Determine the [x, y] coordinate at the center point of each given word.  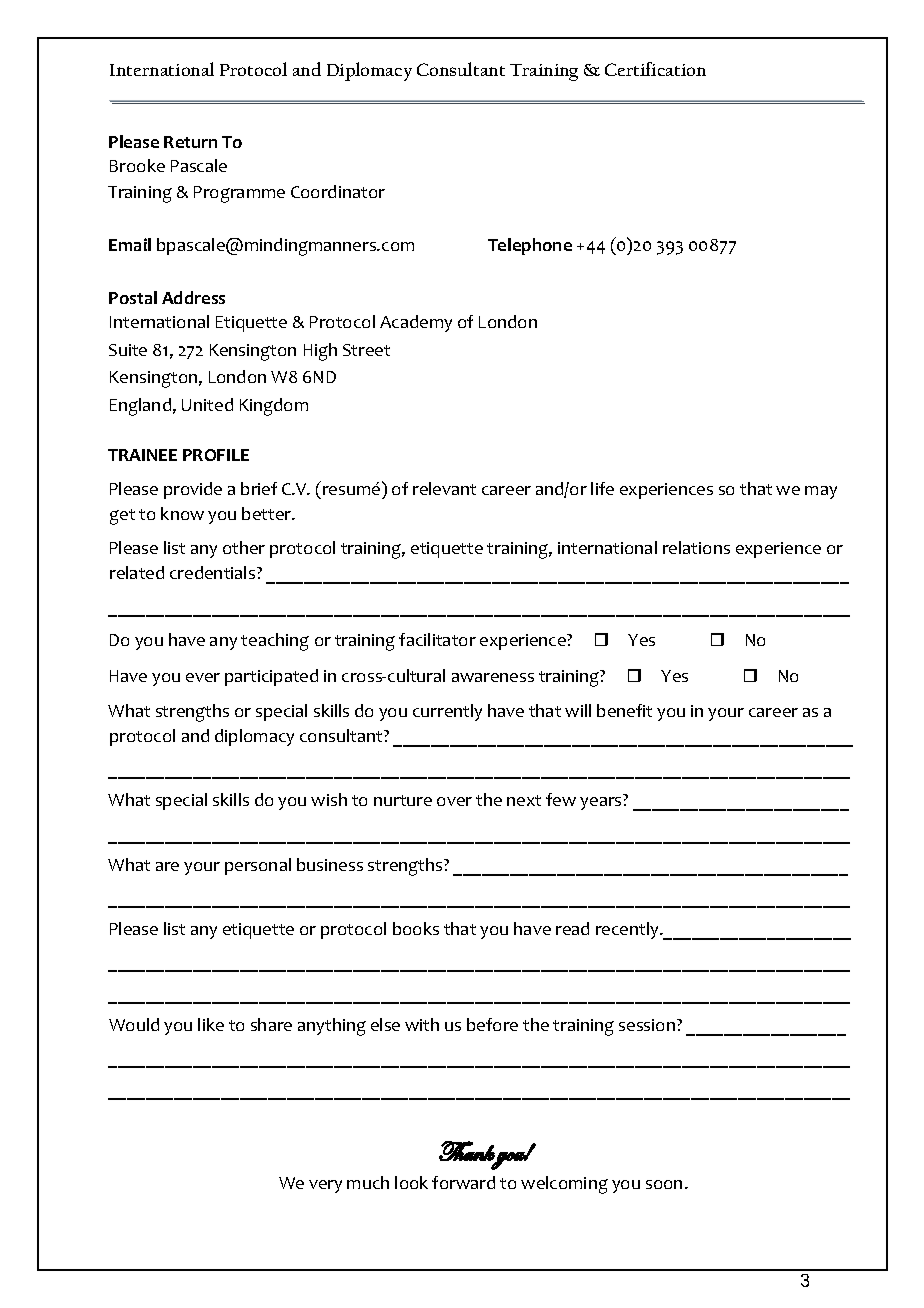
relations [696, 547]
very [325, 1186]
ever [203, 677]
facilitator [437, 639]
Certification [655, 69]
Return [190, 142]
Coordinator [338, 191]
